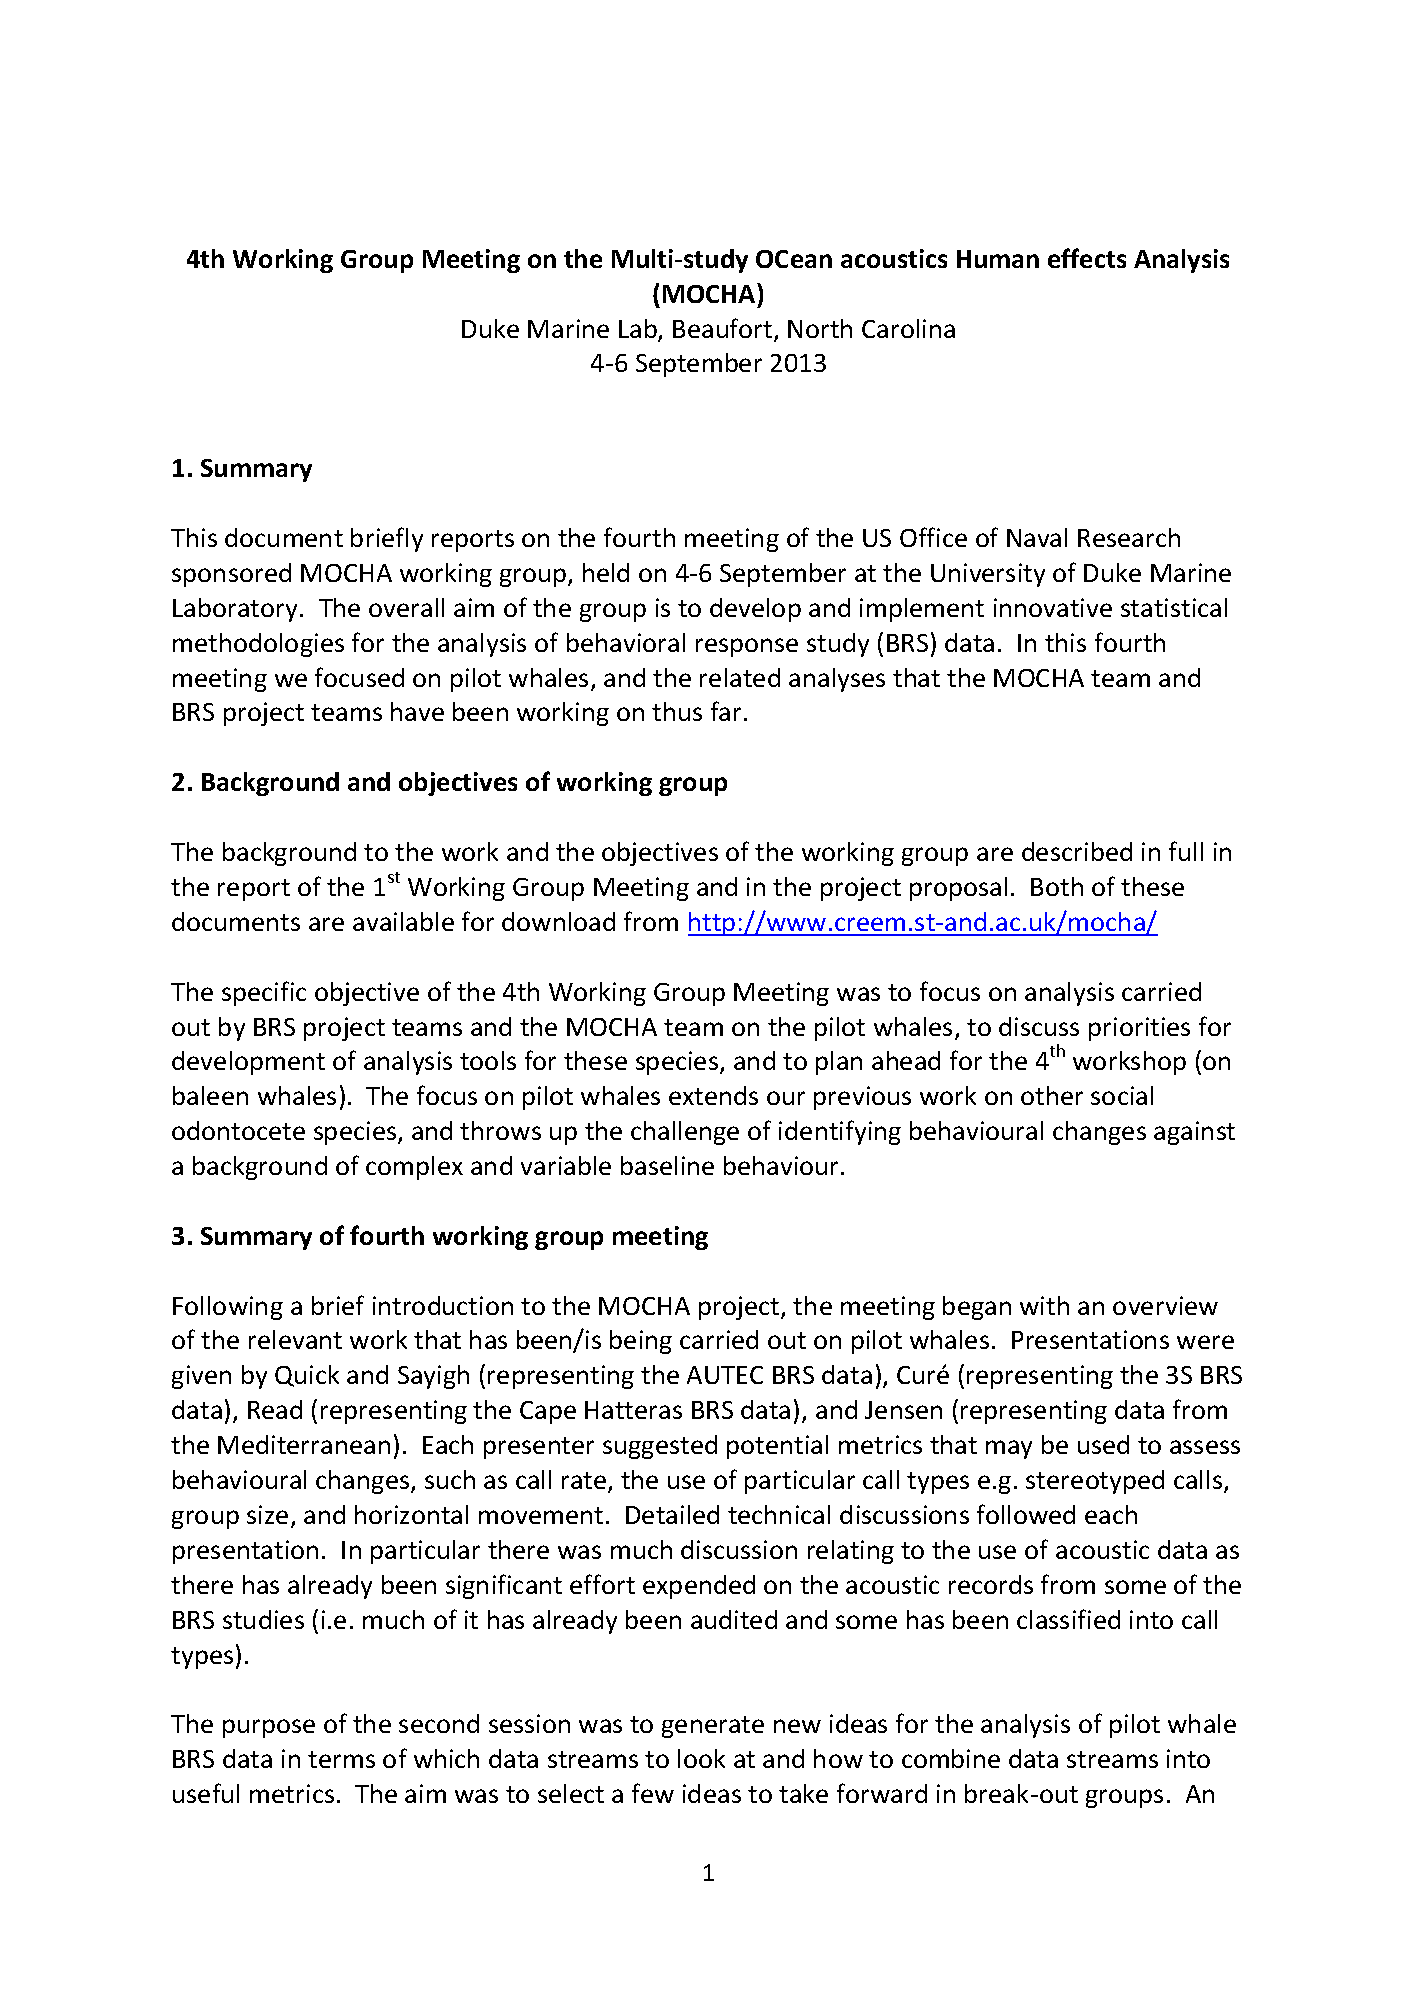 This page has height=2005, width=1418. What do you see at coordinates (341, 1759) in the page?
I see `terms` at bounding box center [341, 1759].
